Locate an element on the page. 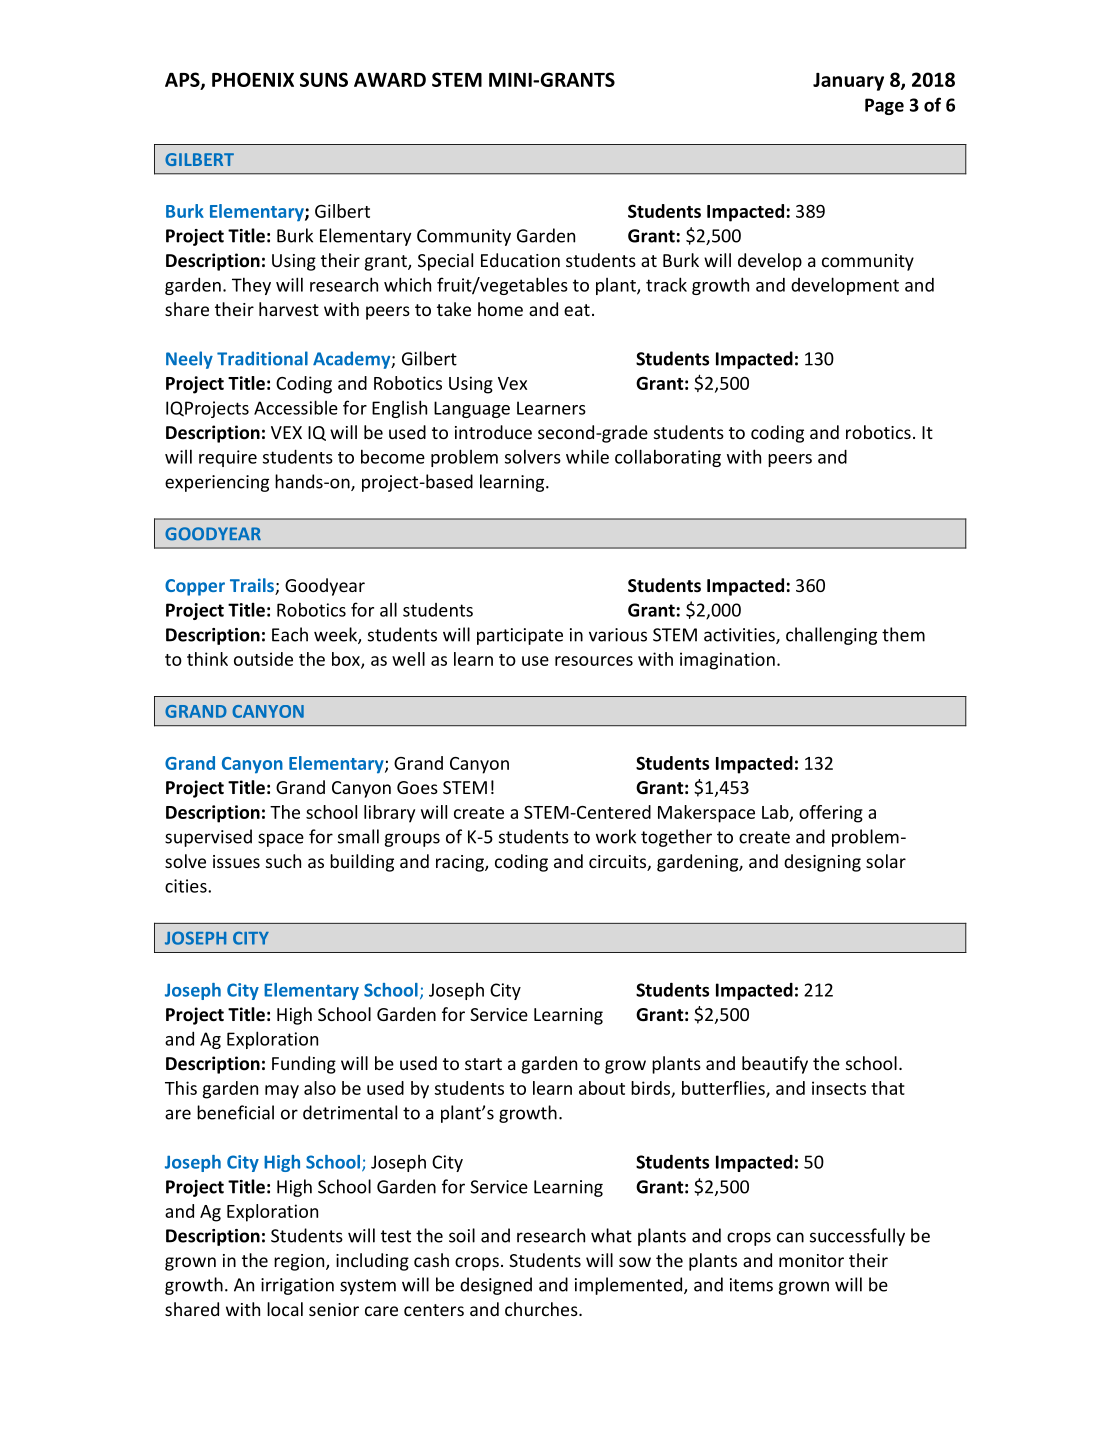 The width and height of the document is (1120, 1450). churches is located at coordinates (542, 1309).
